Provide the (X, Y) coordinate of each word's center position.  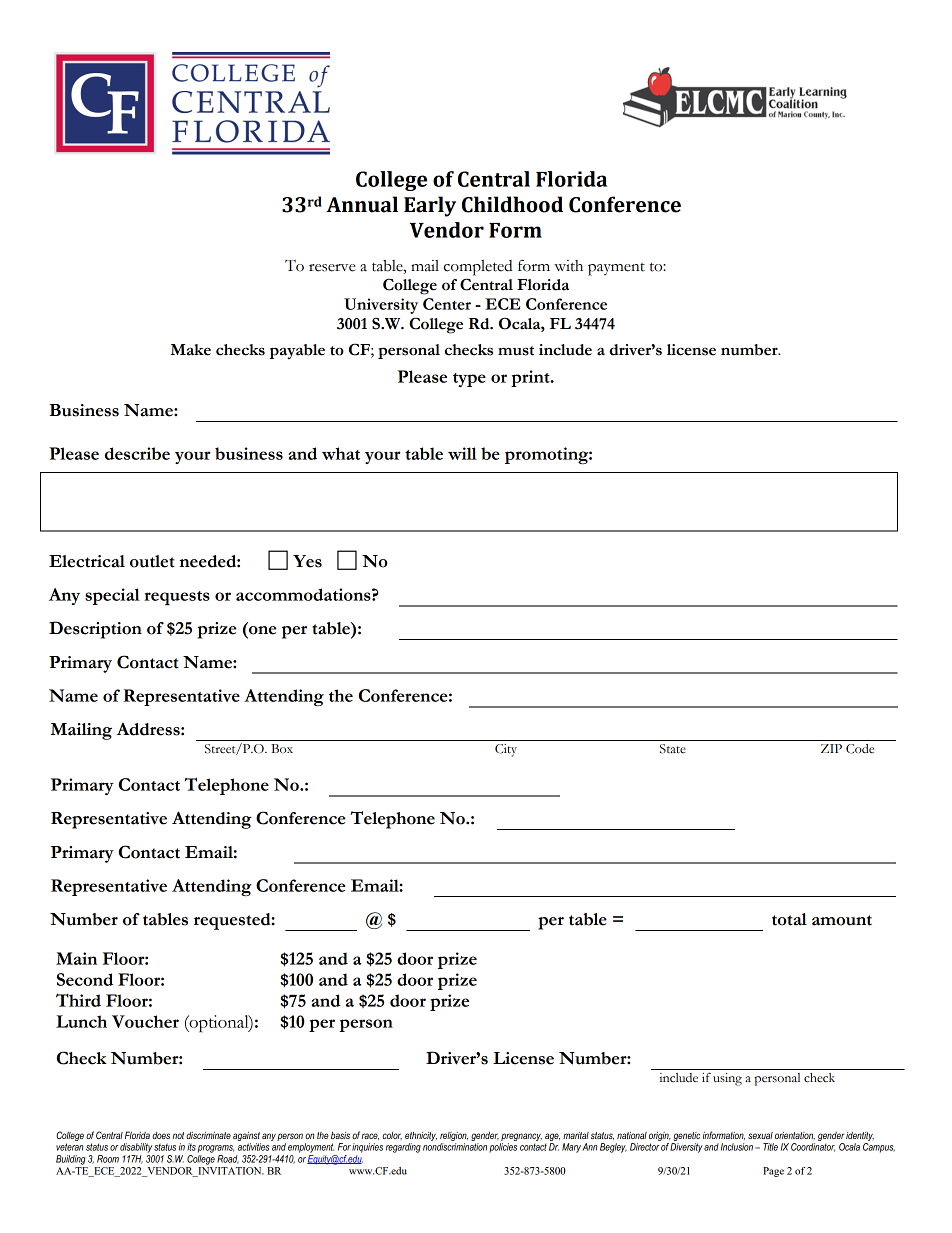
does (161, 1135)
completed (478, 268)
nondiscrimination (455, 1147)
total (789, 919)
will (462, 453)
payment (616, 269)
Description (95, 630)
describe (137, 453)
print (531, 378)
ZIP (831, 748)
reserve (332, 268)
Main (76, 958)
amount (842, 920)
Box (282, 748)
